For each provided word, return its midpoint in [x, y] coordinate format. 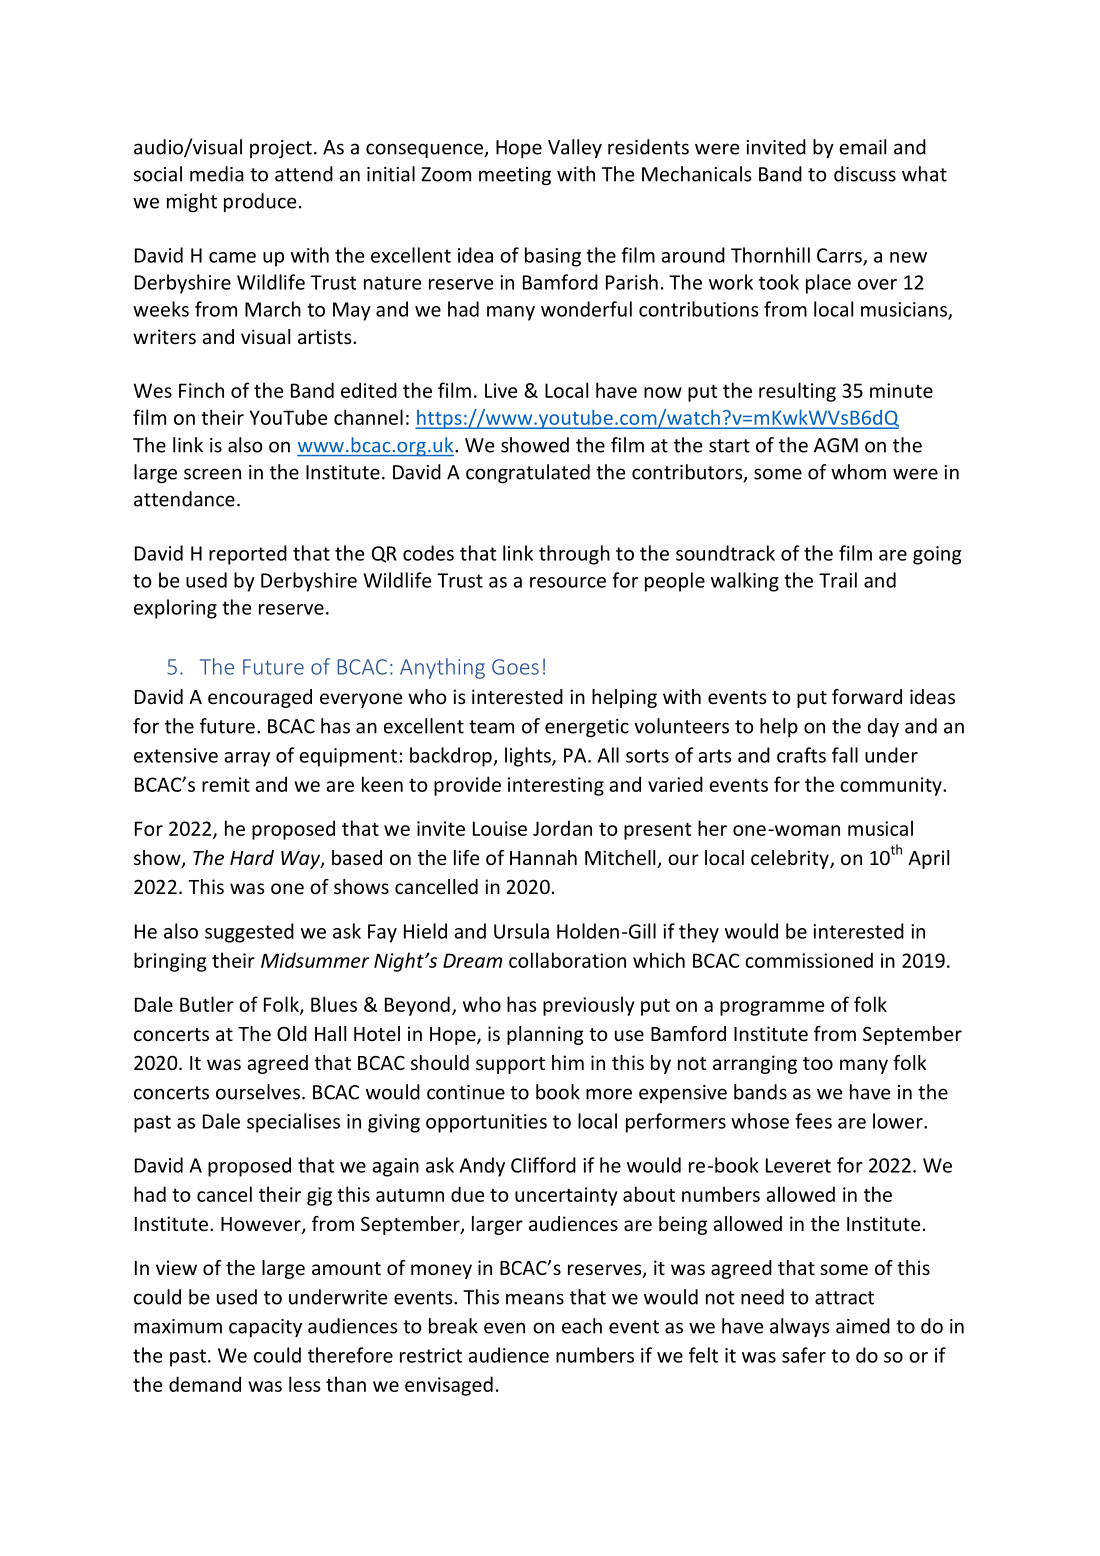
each [582, 1326]
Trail [838, 580]
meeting [515, 176]
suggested [249, 933]
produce [260, 202]
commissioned [809, 960]
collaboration [567, 960]
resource [568, 582]
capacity [265, 1328]
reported [248, 555]
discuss [865, 174]
